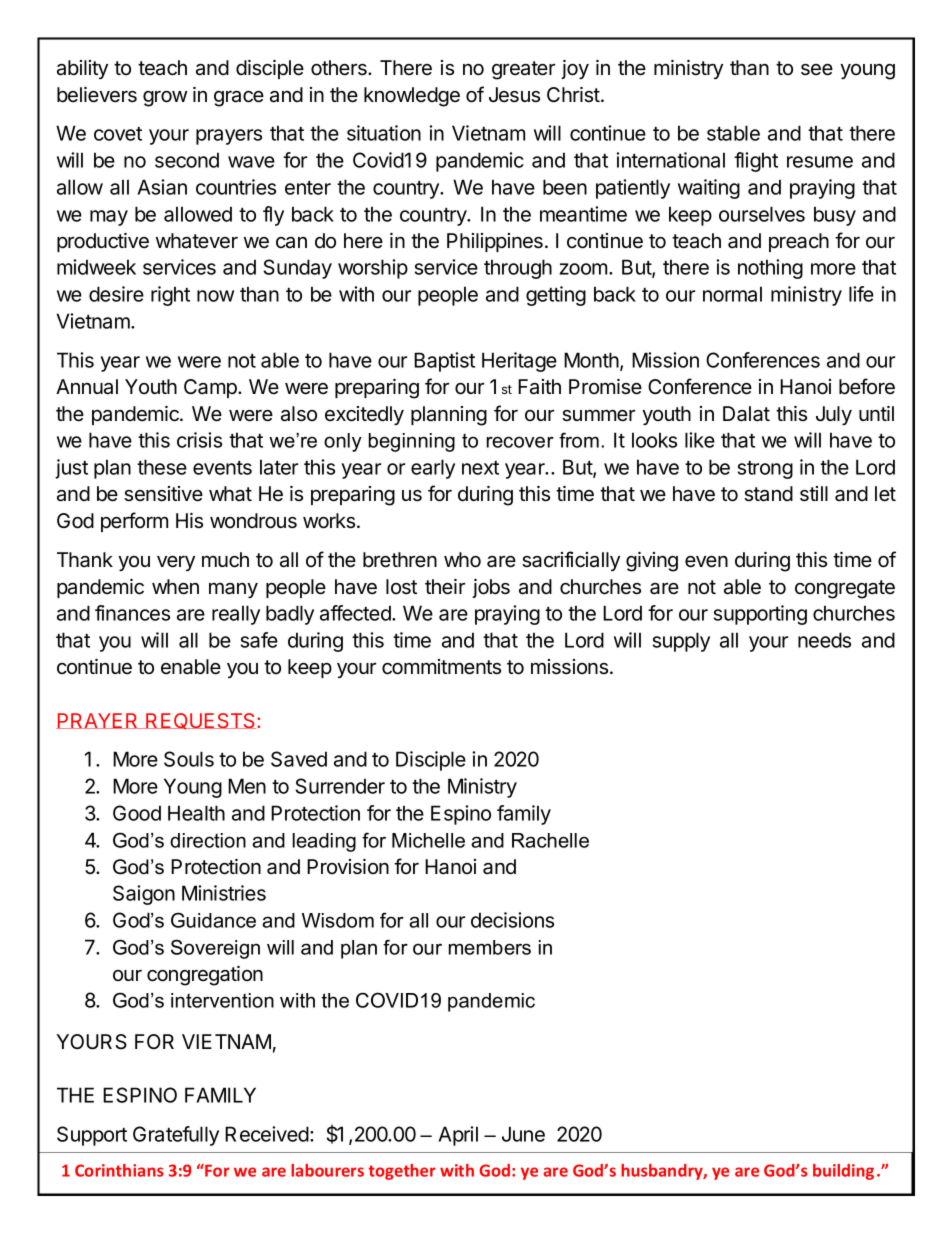 This screenshot has width=952, height=1233. What do you see at coordinates (843, 1172) in the screenshot?
I see `building` at bounding box center [843, 1172].
